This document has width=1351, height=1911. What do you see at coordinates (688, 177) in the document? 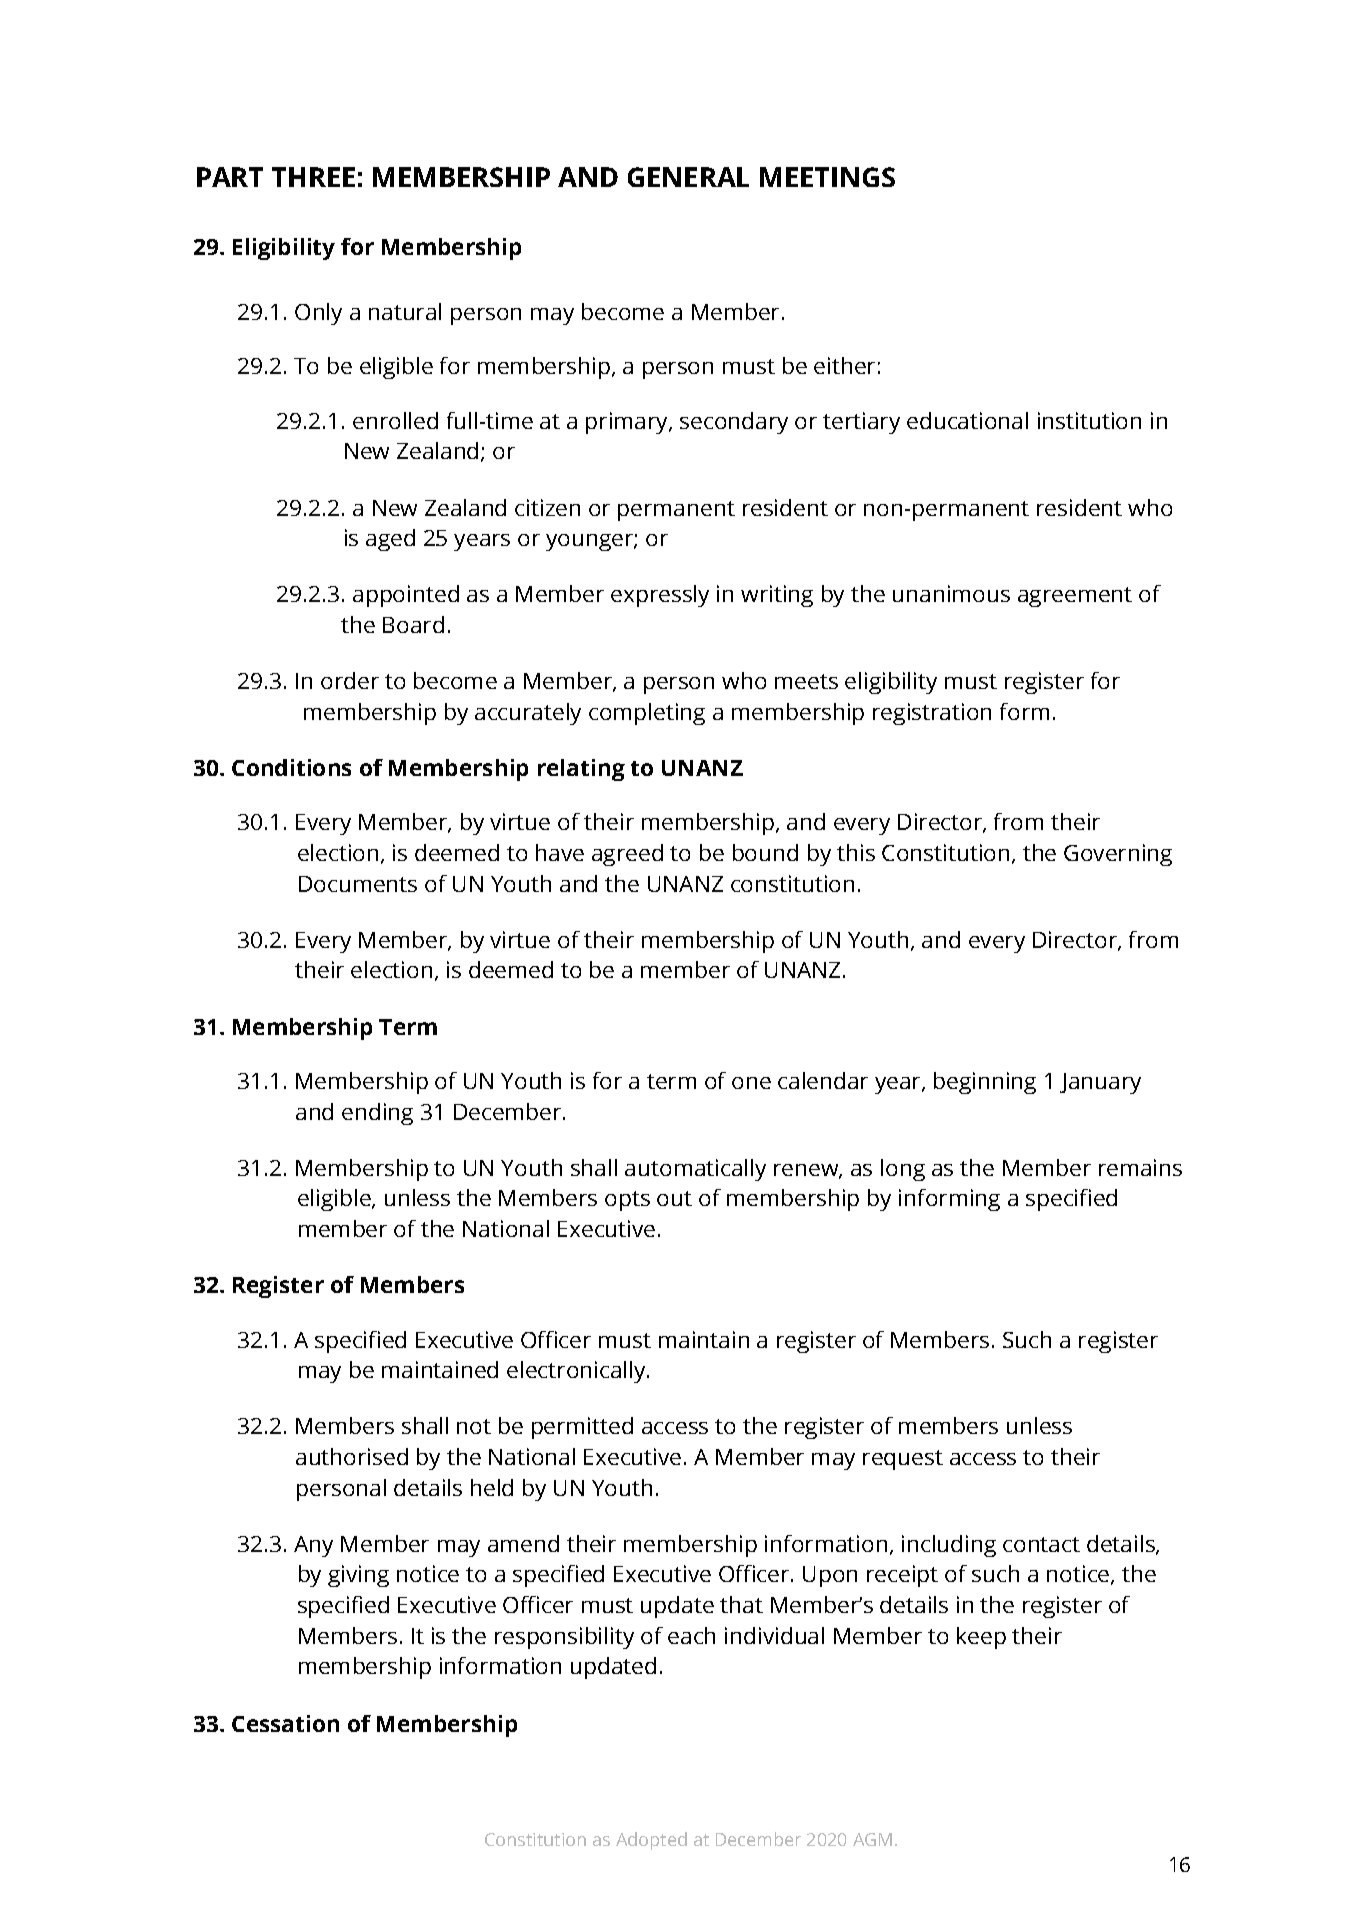
I see `GENERAL` at bounding box center [688, 177].
